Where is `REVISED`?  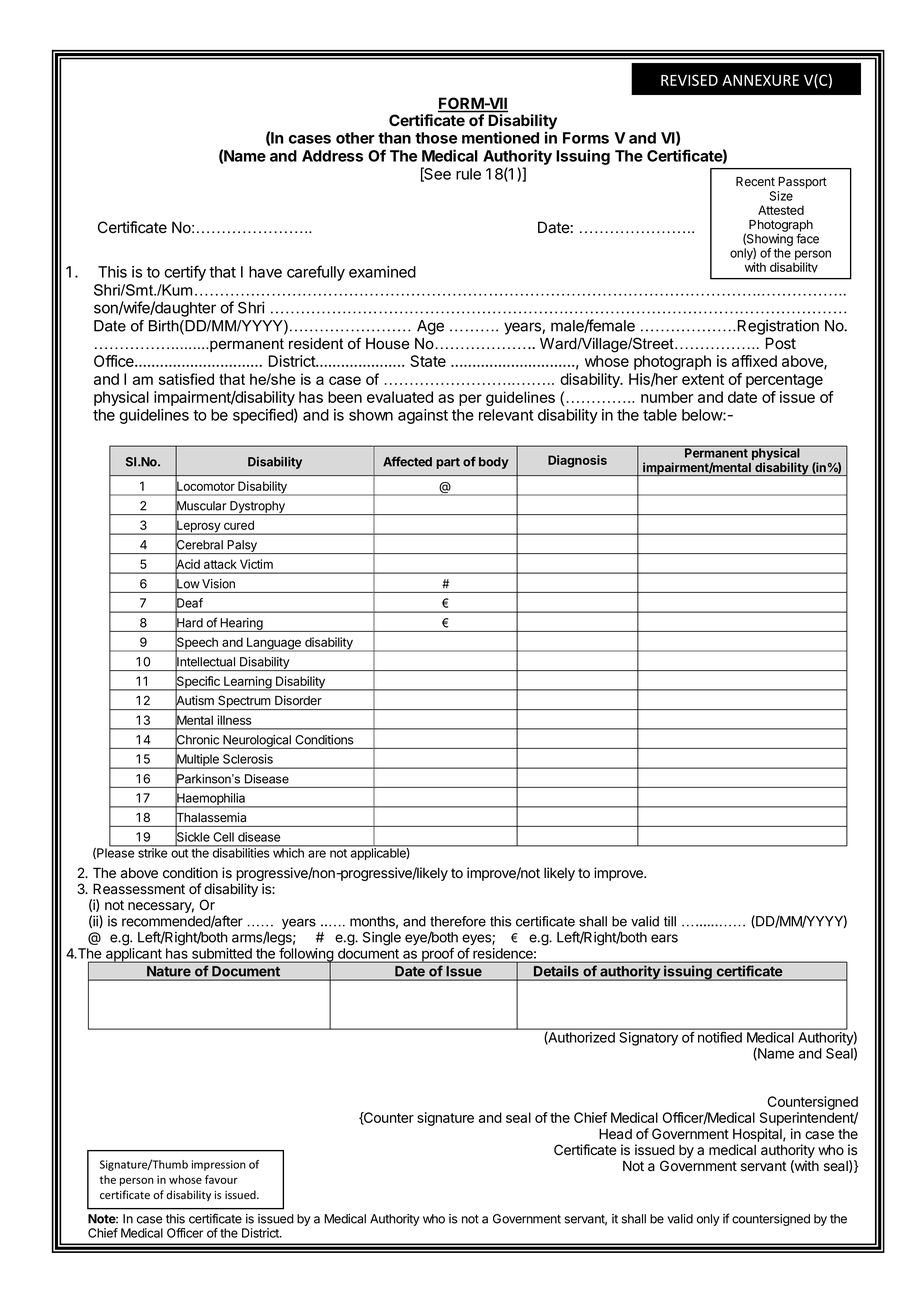
REVISED is located at coordinates (689, 80).
